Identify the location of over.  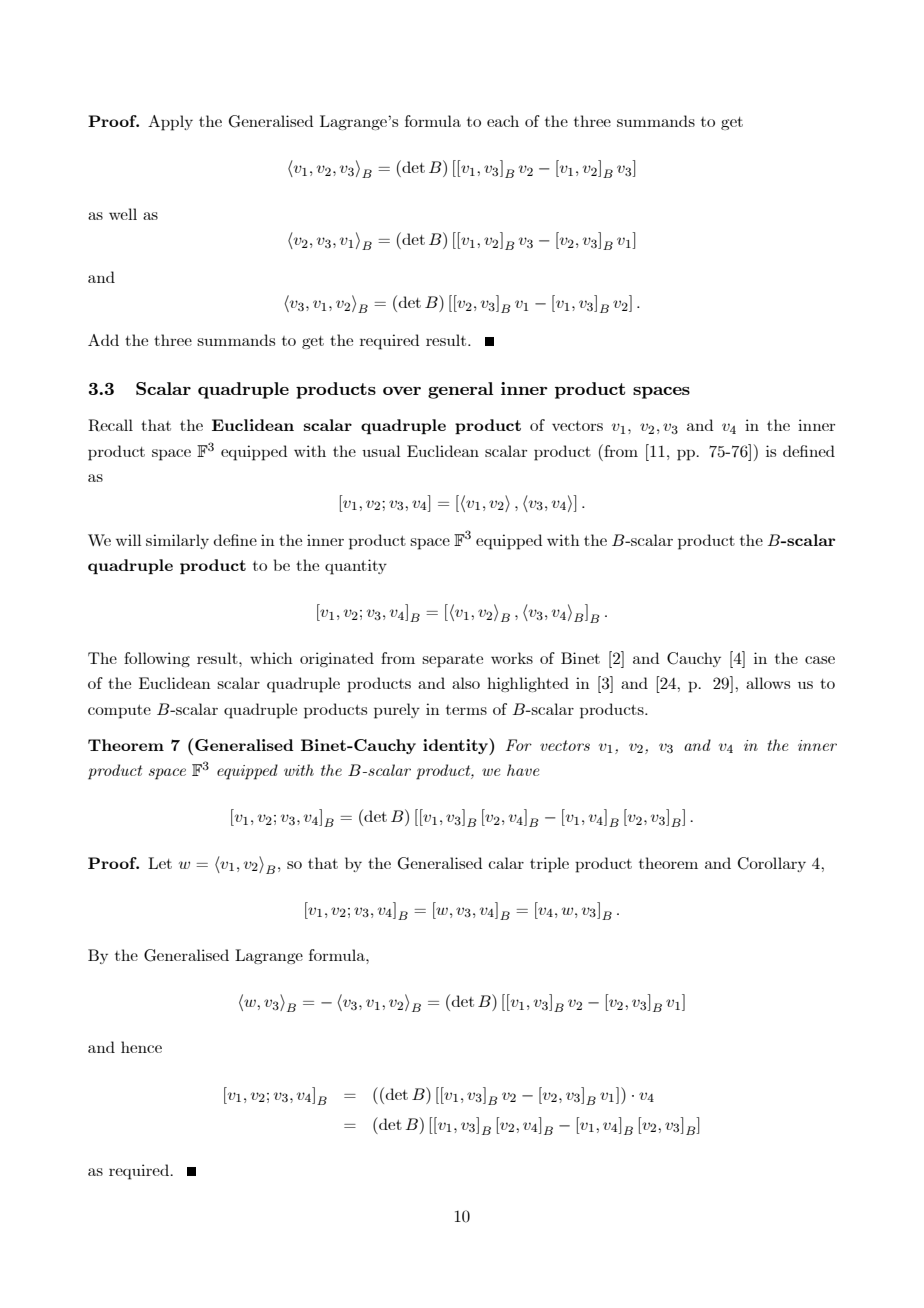
(402, 391).
